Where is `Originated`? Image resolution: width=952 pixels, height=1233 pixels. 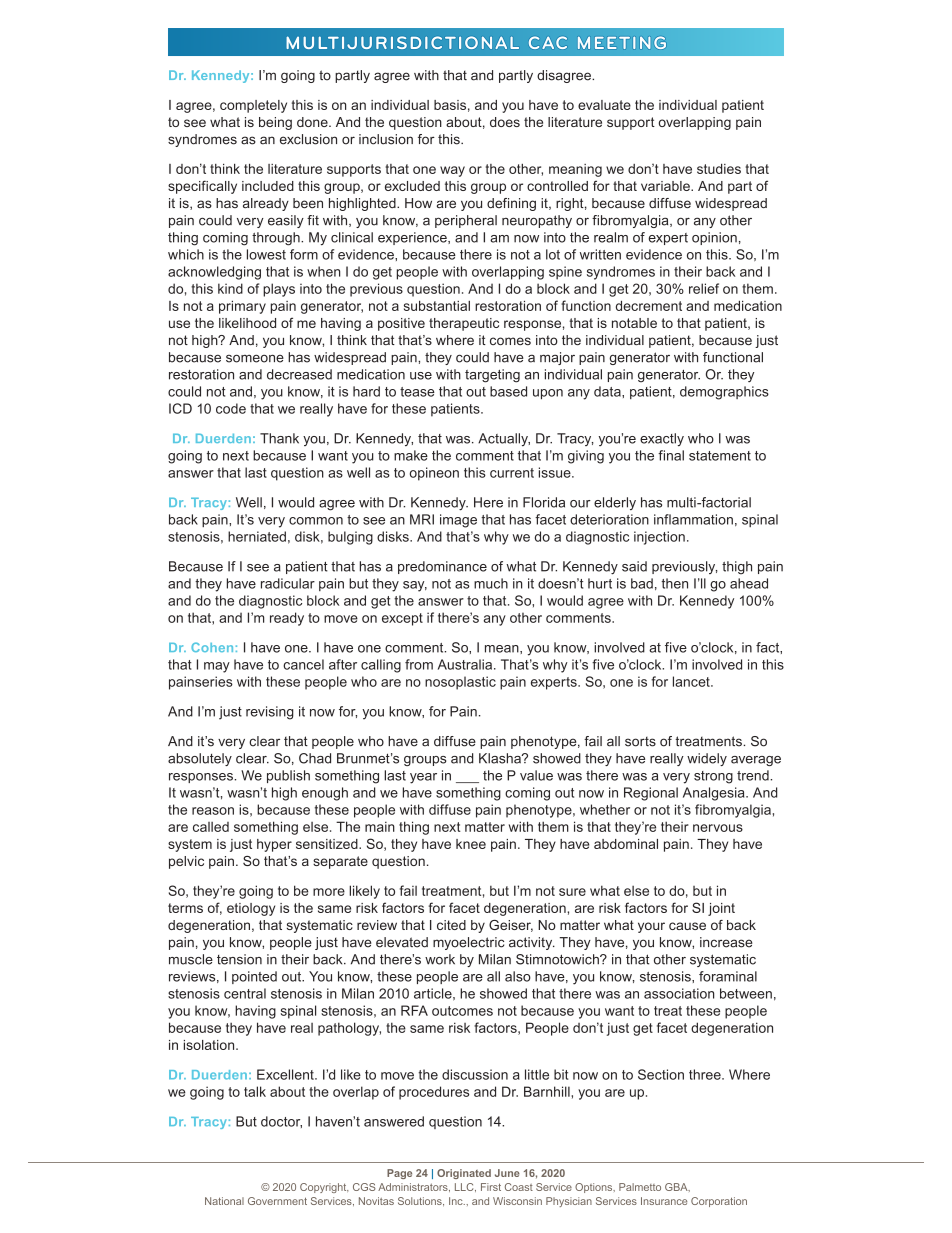
Originated is located at coordinates (464, 1174).
